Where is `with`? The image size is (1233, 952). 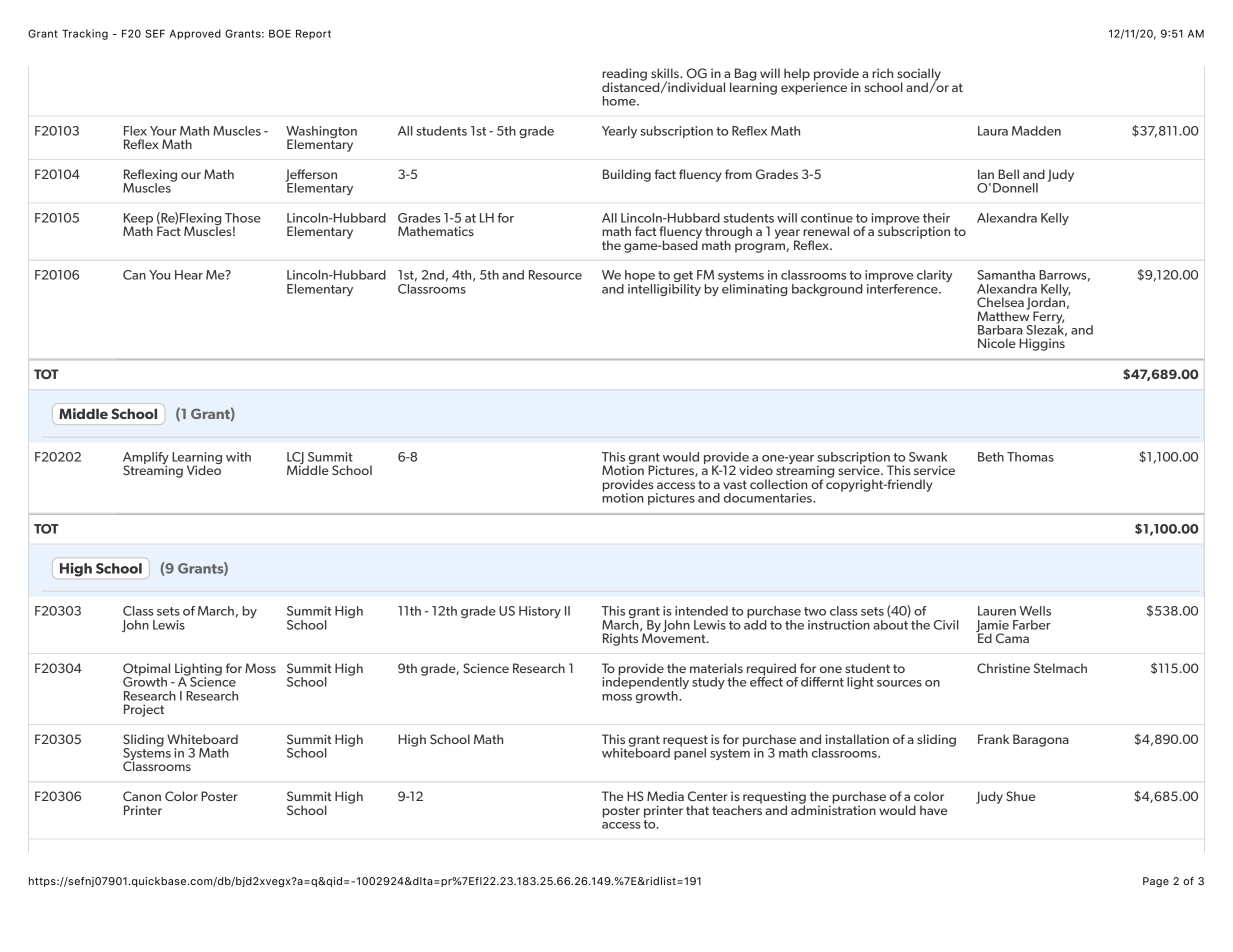 with is located at coordinates (238, 457).
